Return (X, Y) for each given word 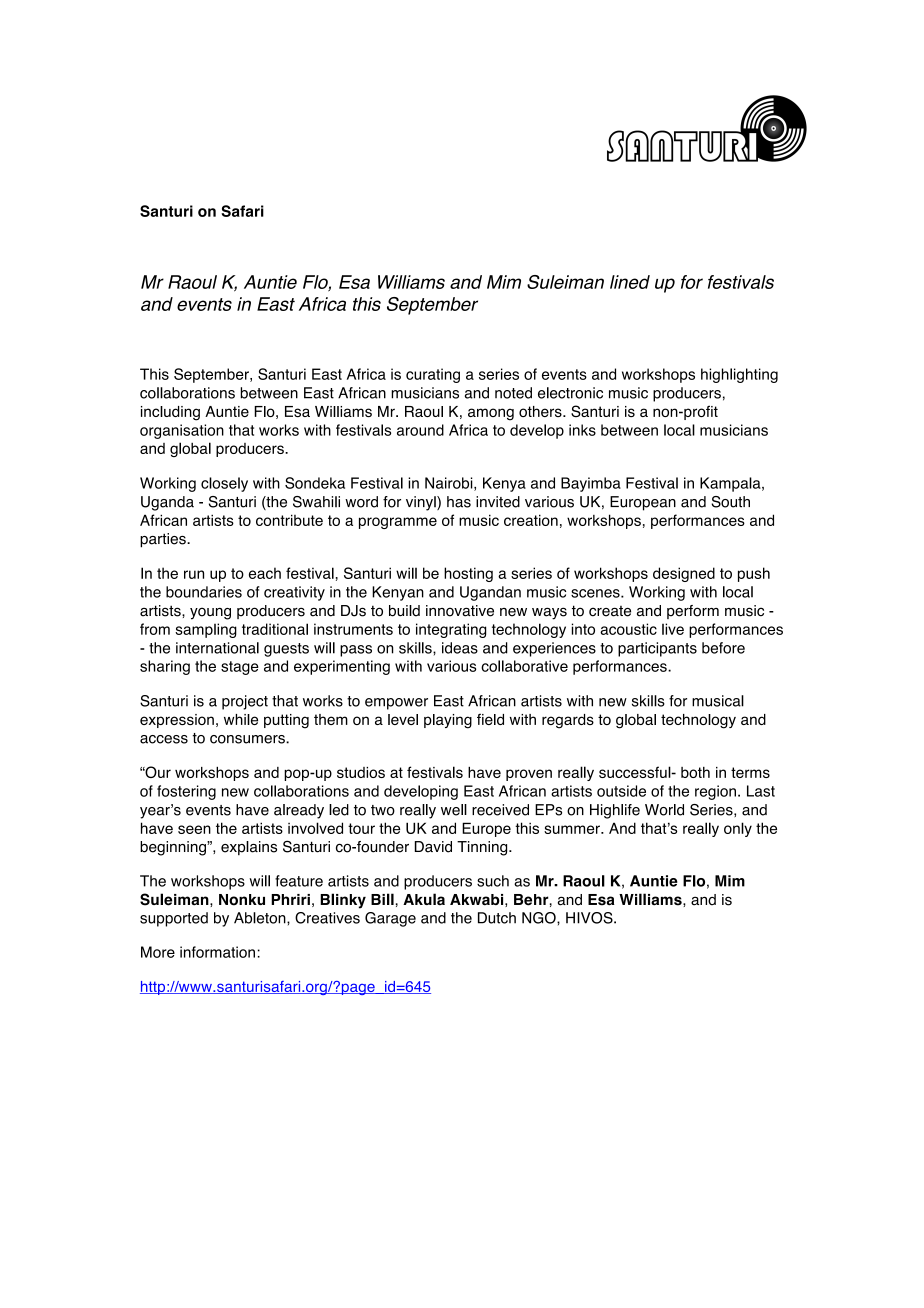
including (170, 413)
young (210, 613)
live (673, 629)
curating (433, 375)
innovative (460, 611)
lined (630, 282)
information (217, 952)
